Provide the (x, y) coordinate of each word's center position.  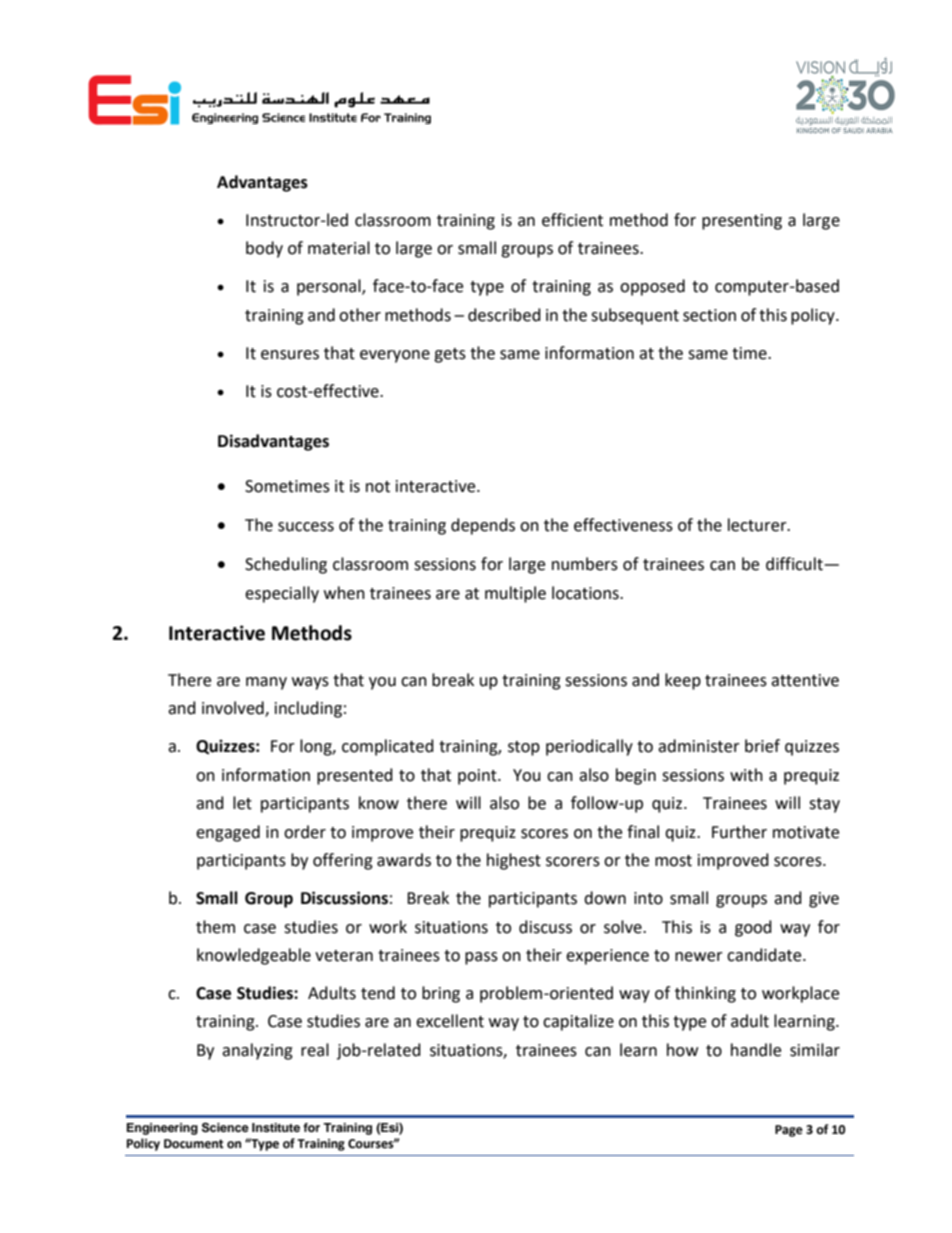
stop (524, 748)
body (264, 249)
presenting (742, 222)
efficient (572, 220)
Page (789, 1131)
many (266, 683)
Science (225, 1127)
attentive (805, 680)
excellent (450, 1021)
